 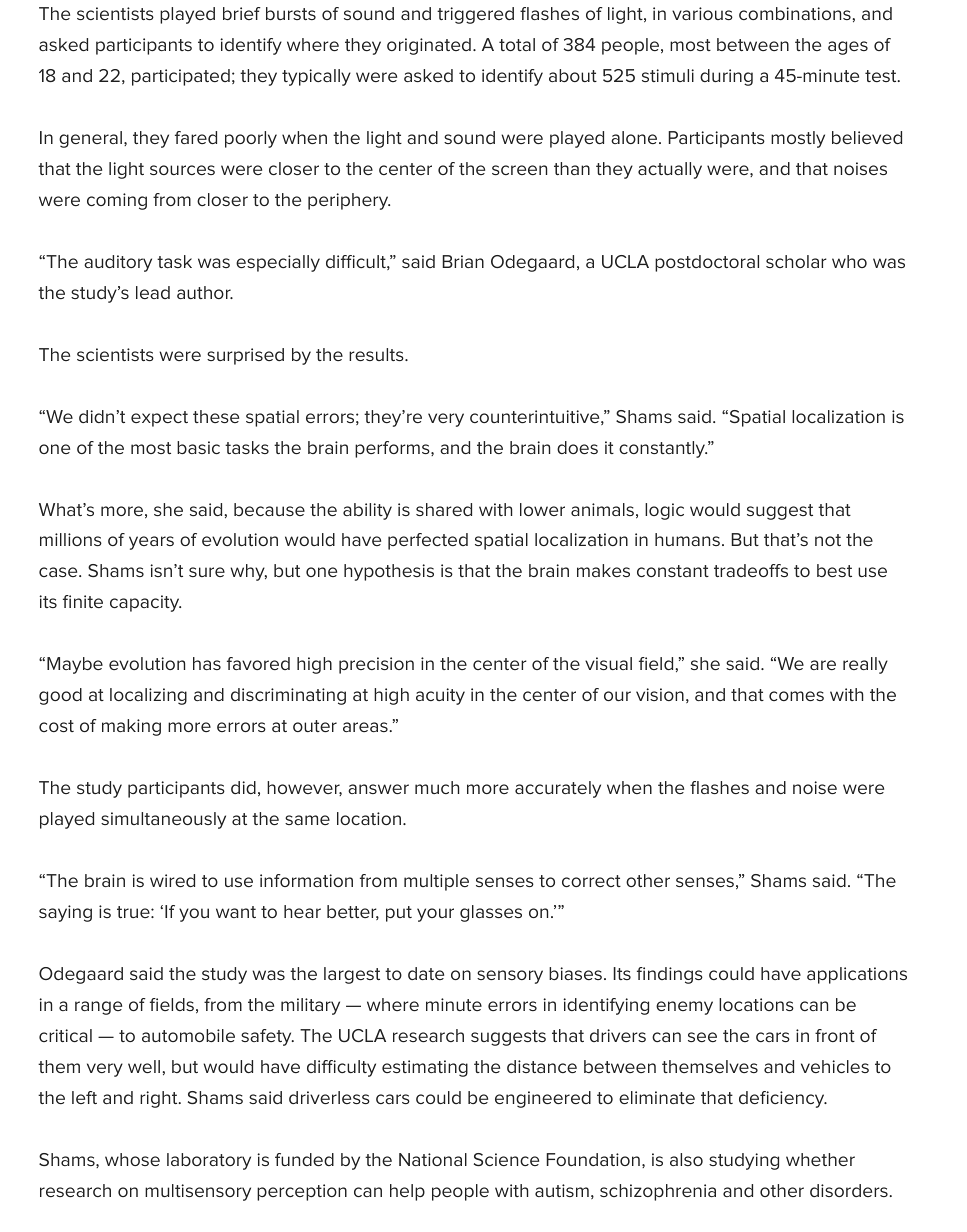 What do you see at coordinates (132, 1159) in the document?
I see `whose` at bounding box center [132, 1159].
